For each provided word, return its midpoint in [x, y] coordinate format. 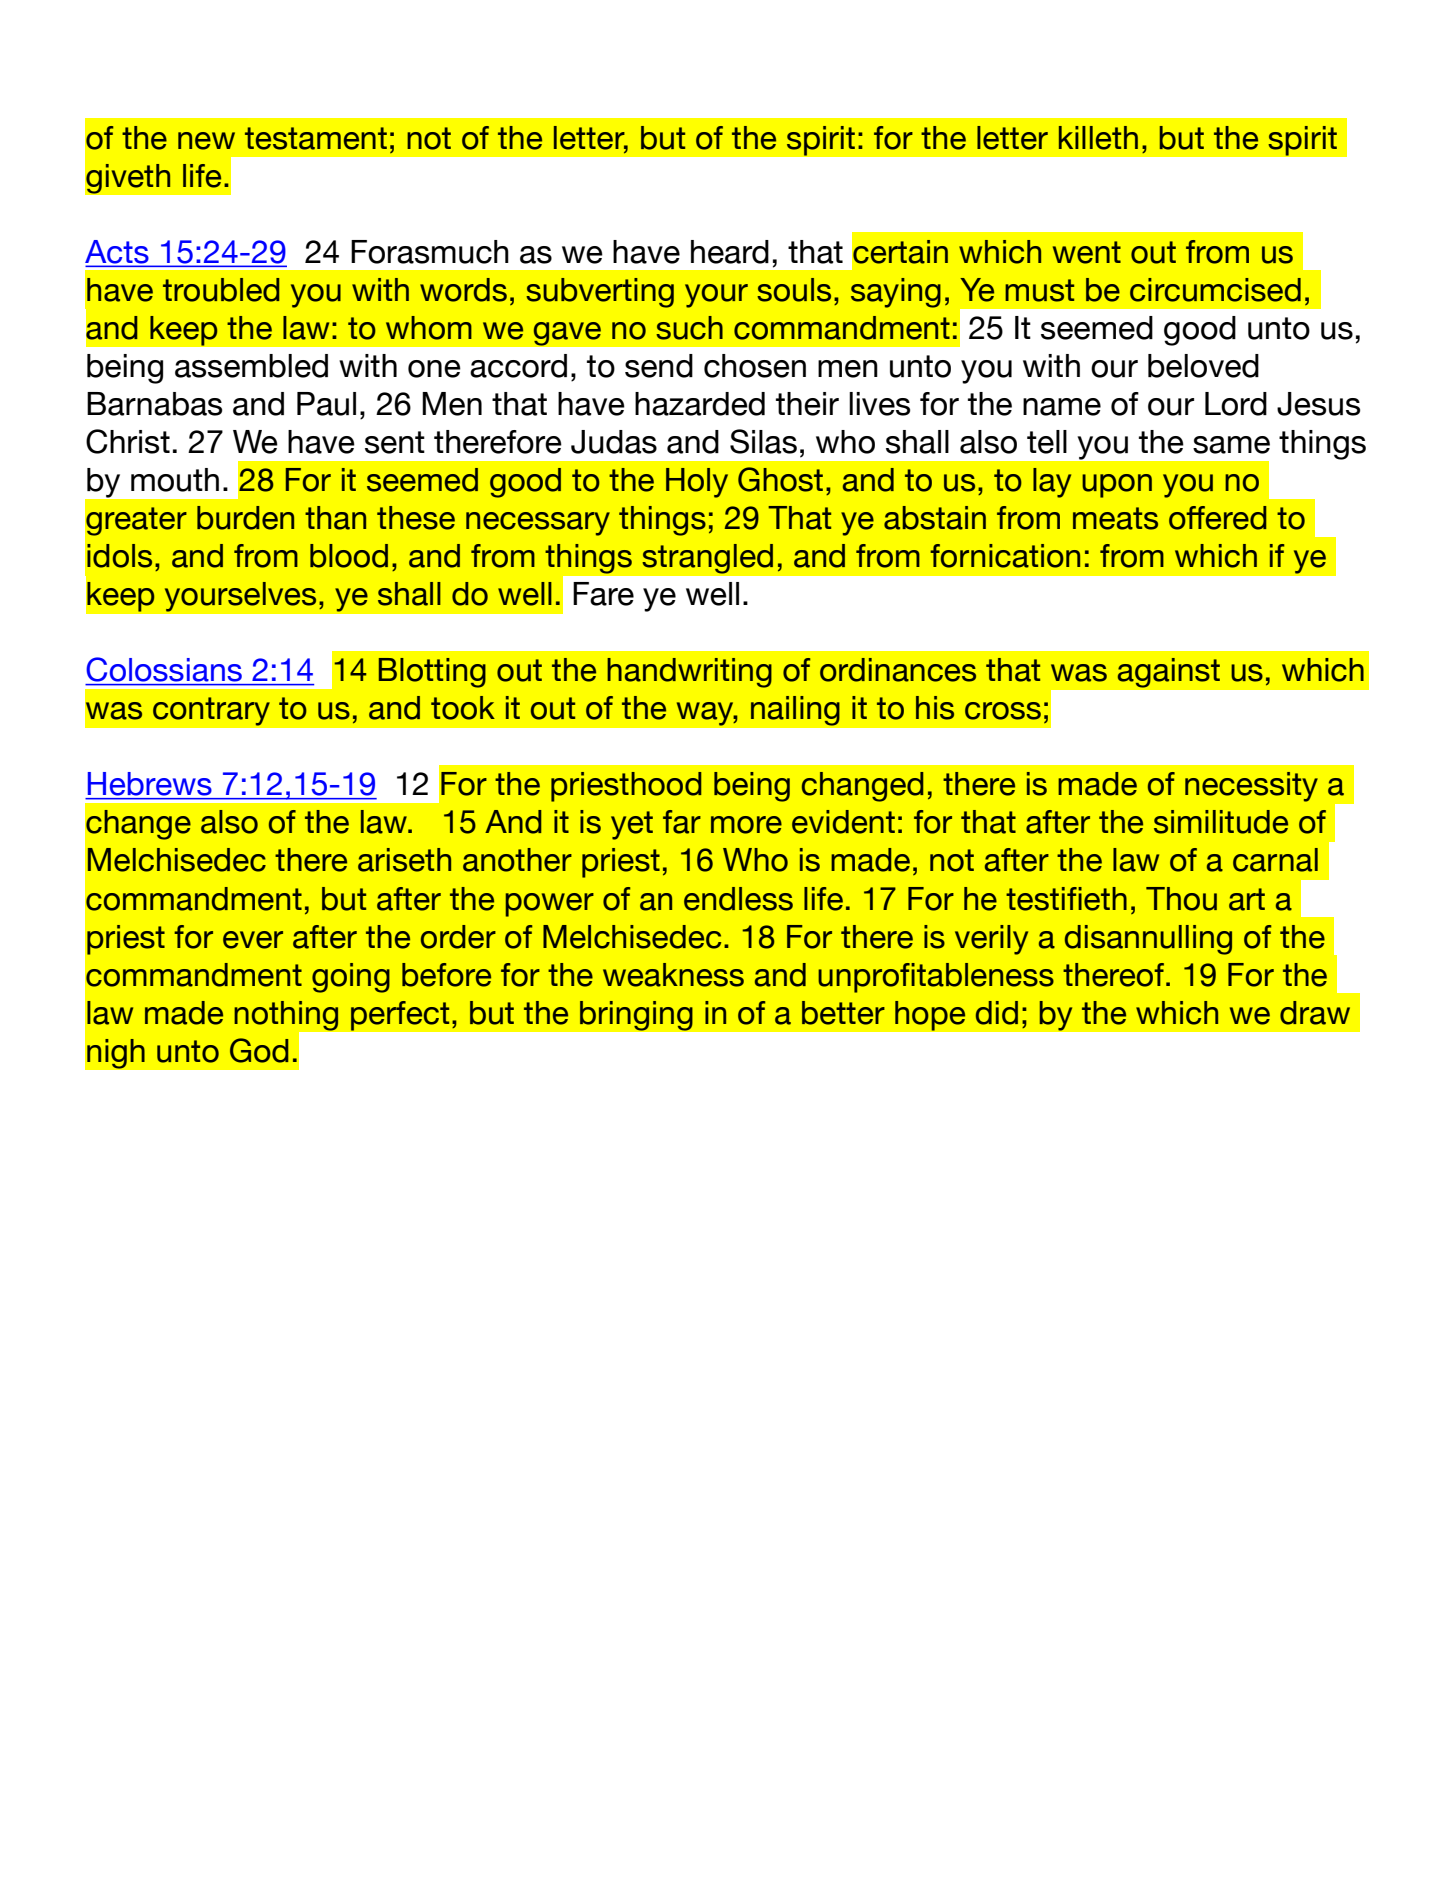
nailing [795, 710]
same [1231, 445]
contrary [211, 711]
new [206, 141]
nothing [287, 1017]
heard [730, 252]
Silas [763, 441]
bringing [636, 1015]
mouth [175, 480]
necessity [1251, 787]
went [1087, 252]
